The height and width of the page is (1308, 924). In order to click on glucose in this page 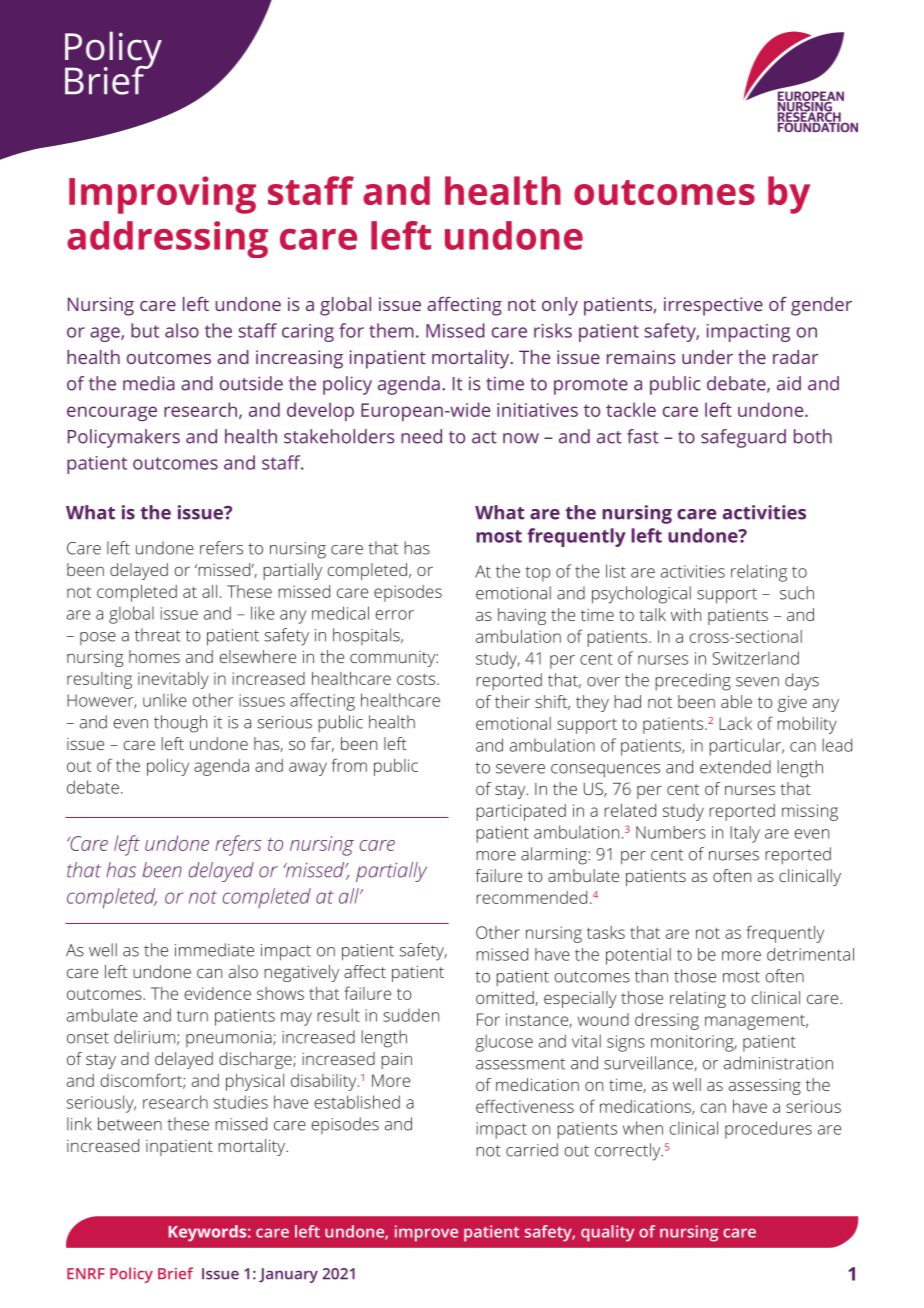, I will do `click(504, 1043)`.
